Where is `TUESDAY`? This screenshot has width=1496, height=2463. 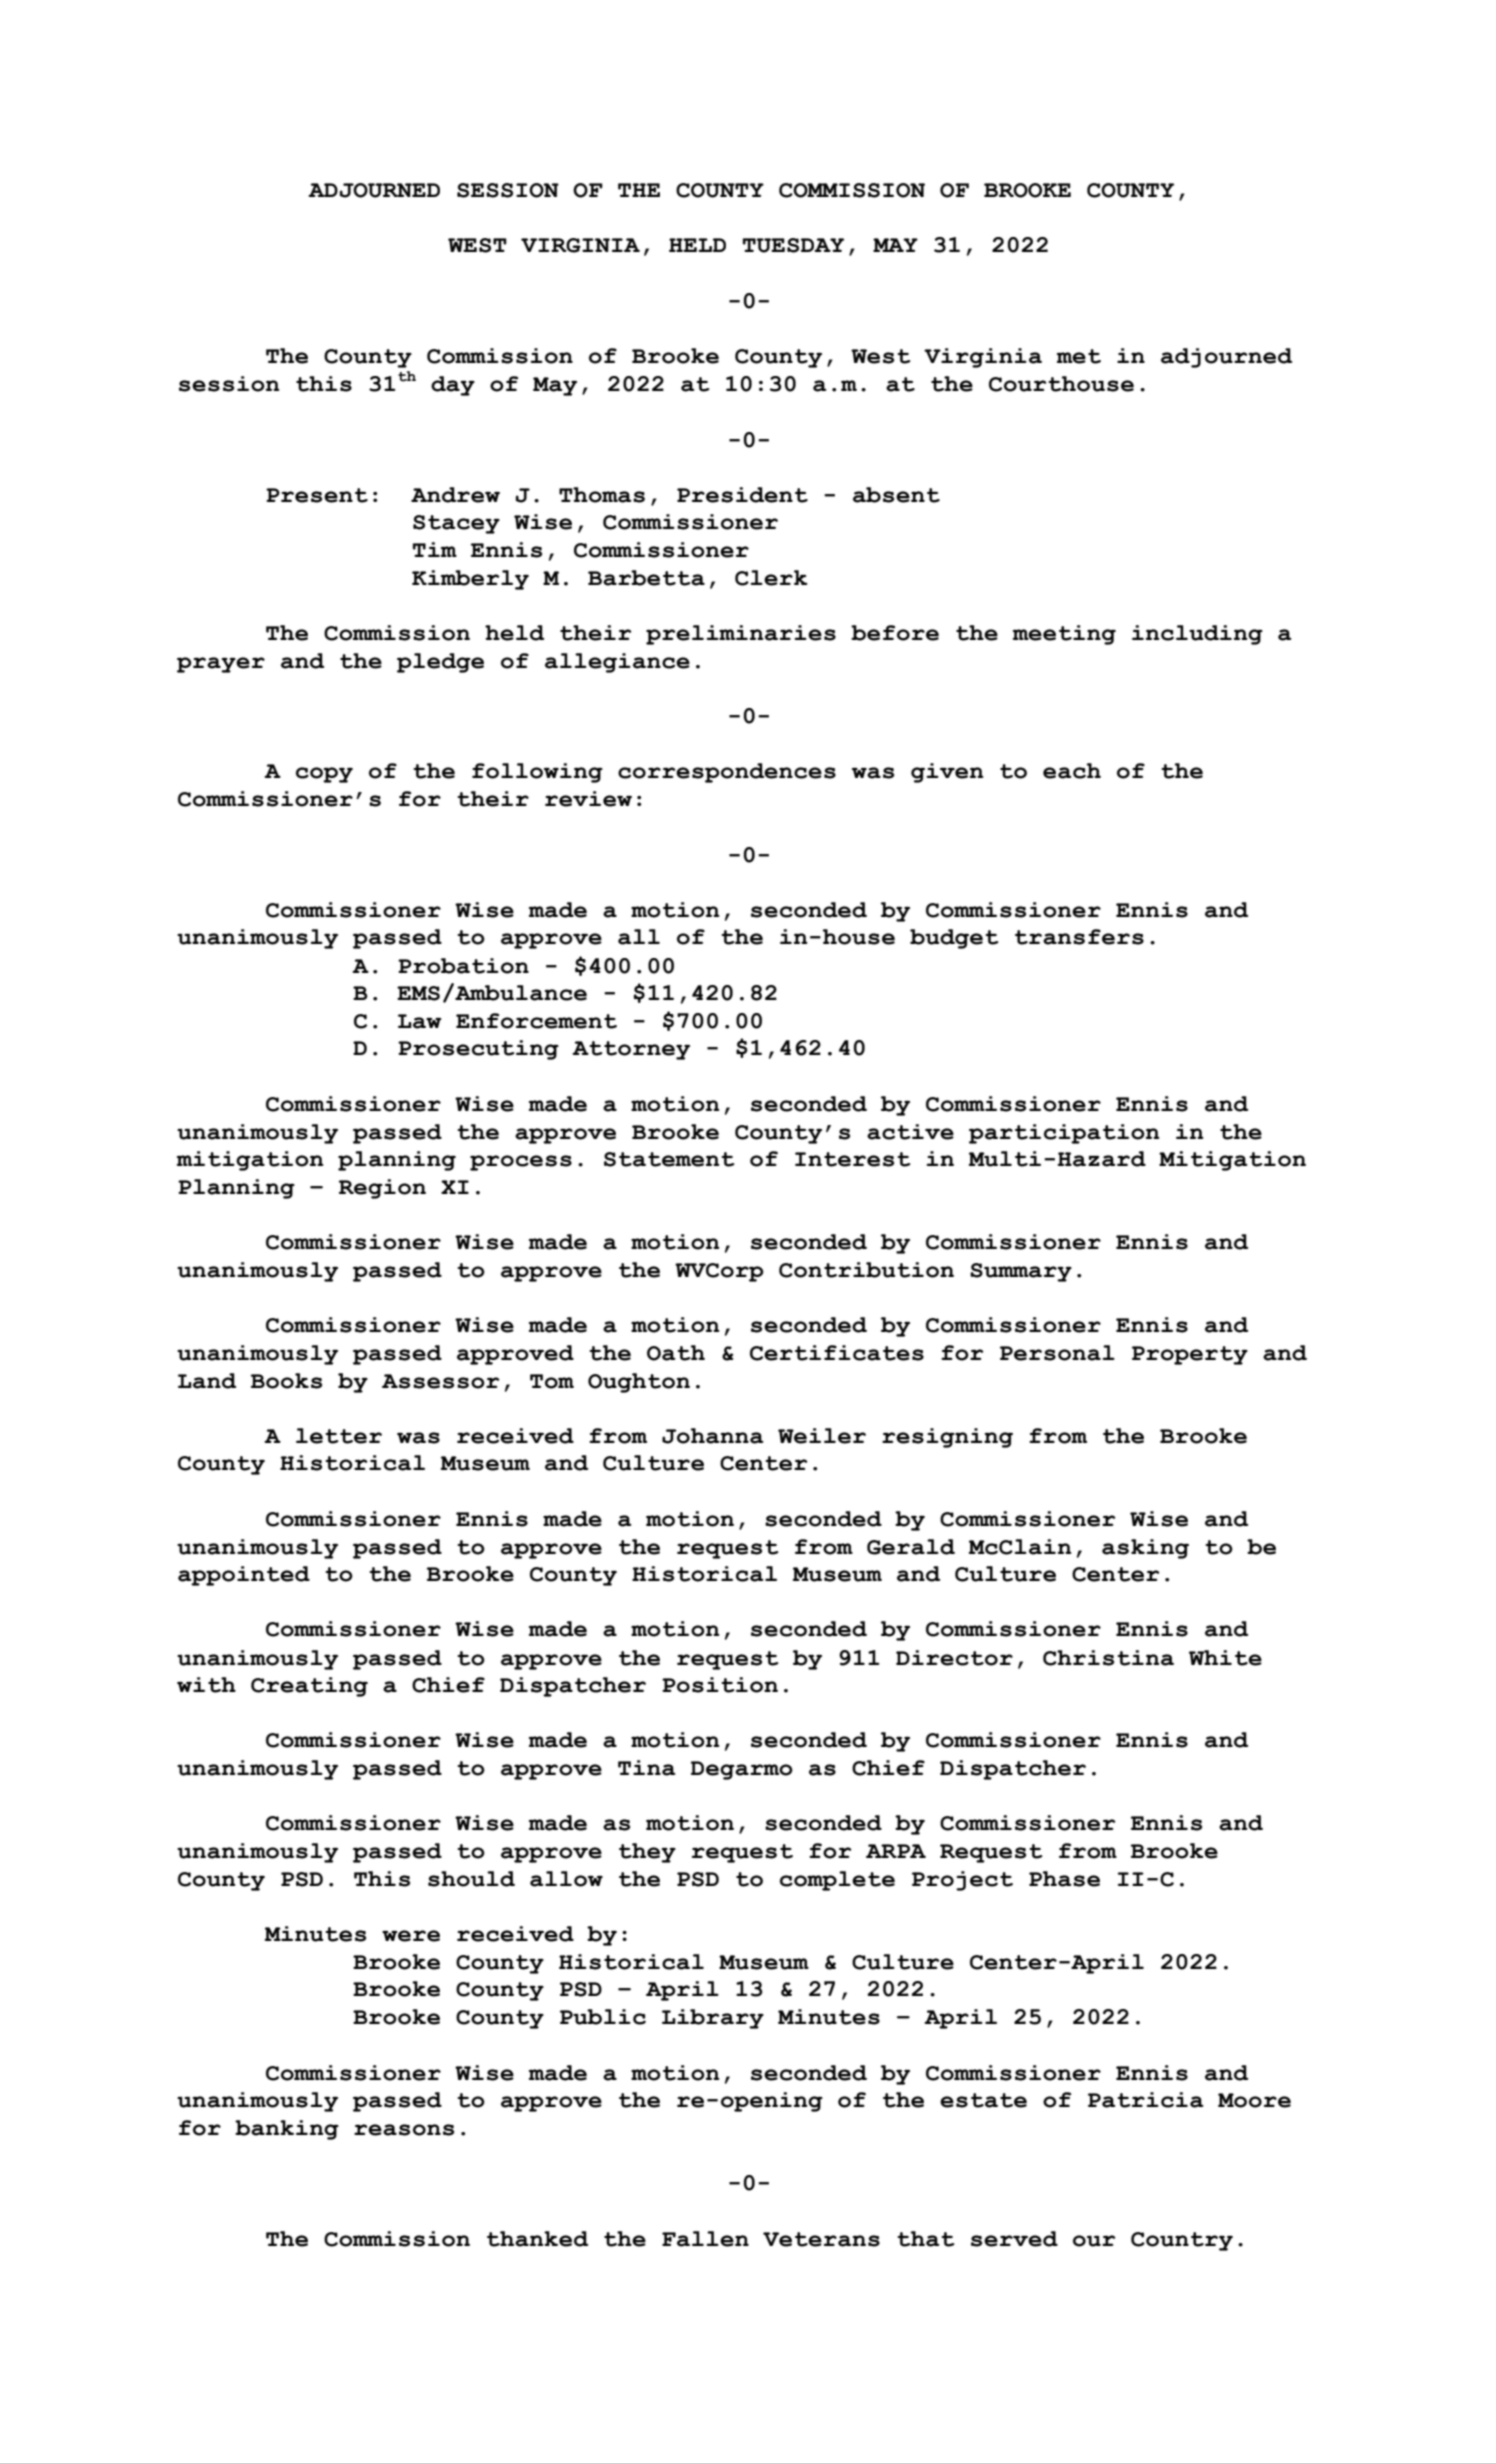
TUESDAY is located at coordinates (793, 245).
